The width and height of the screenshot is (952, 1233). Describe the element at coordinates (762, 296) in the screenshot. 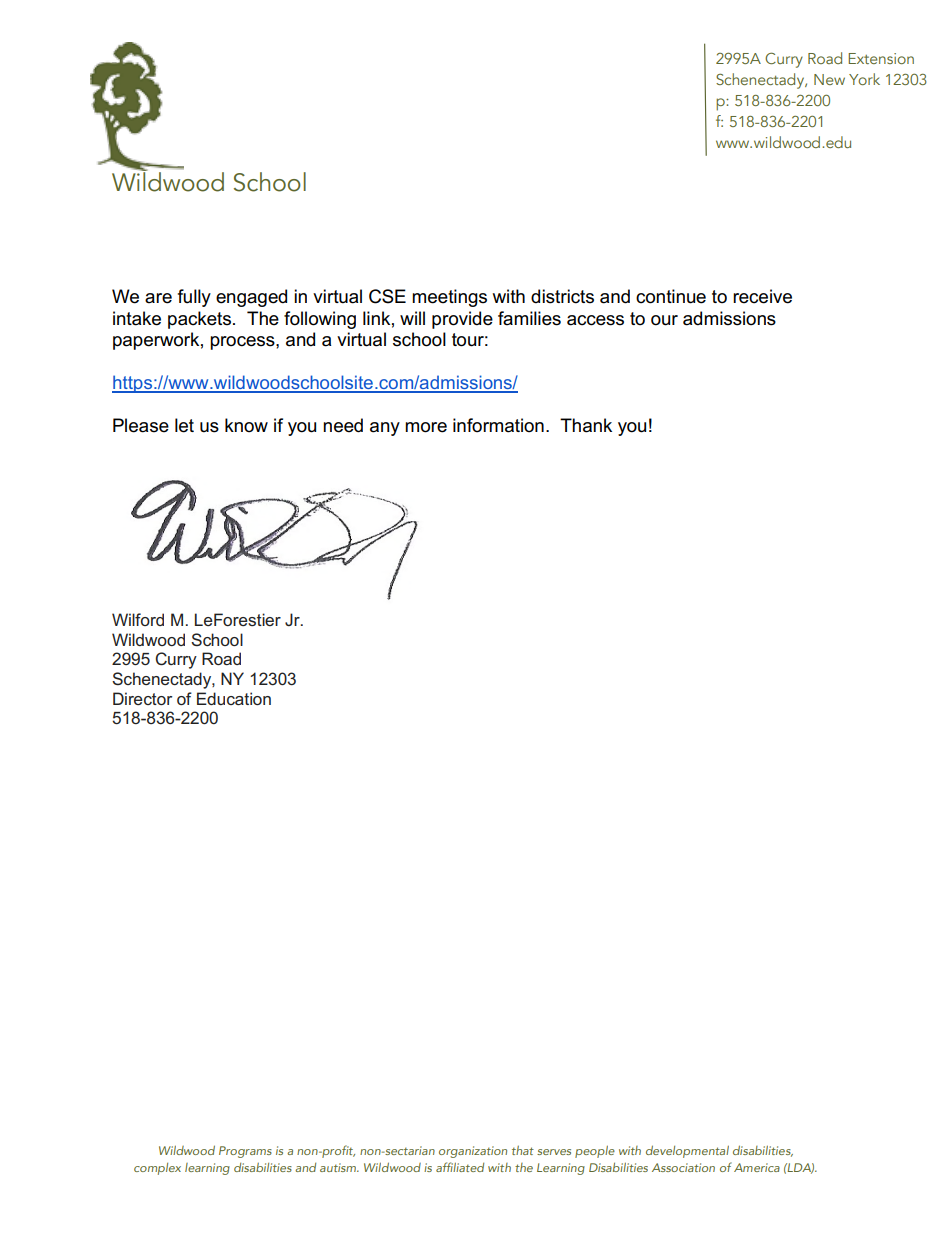

I see `receive` at that location.
